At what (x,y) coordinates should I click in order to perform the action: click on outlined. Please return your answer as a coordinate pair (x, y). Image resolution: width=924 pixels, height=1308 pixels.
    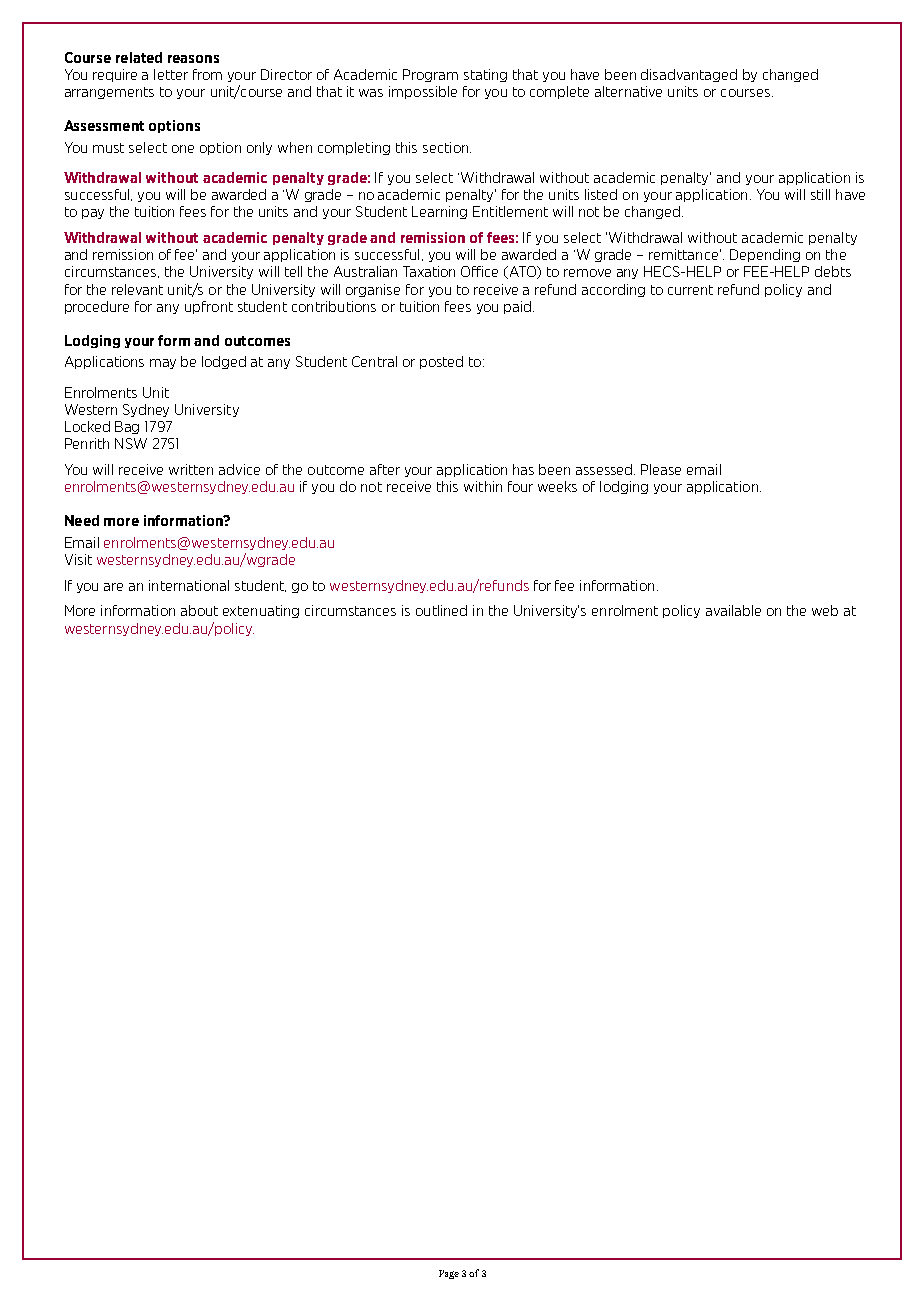
    Looking at the image, I should click on (441, 610).
